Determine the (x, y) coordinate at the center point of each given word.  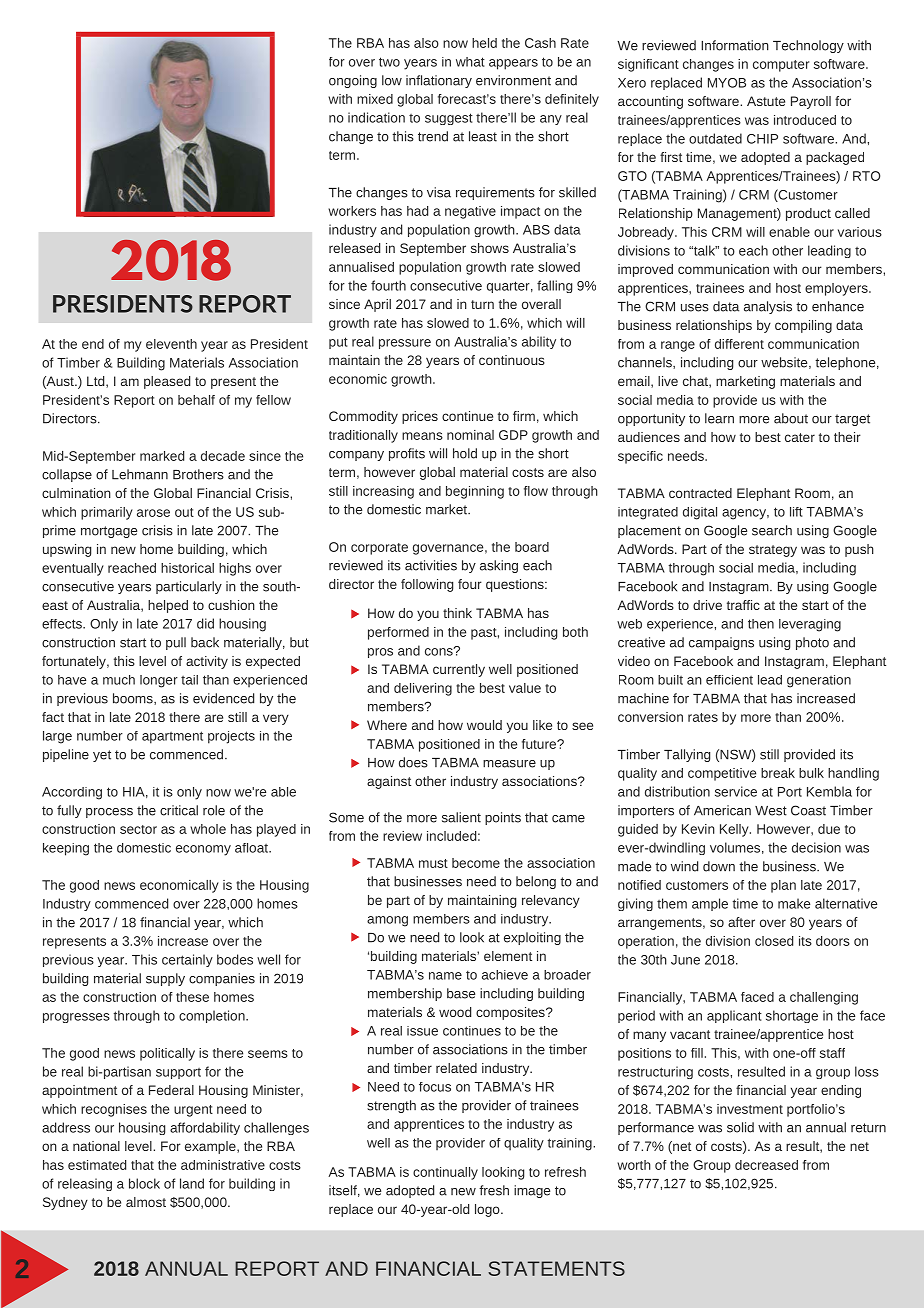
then (761, 624)
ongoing (353, 81)
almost (146, 1202)
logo (488, 1210)
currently (459, 670)
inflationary (439, 81)
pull (176, 643)
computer (781, 66)
